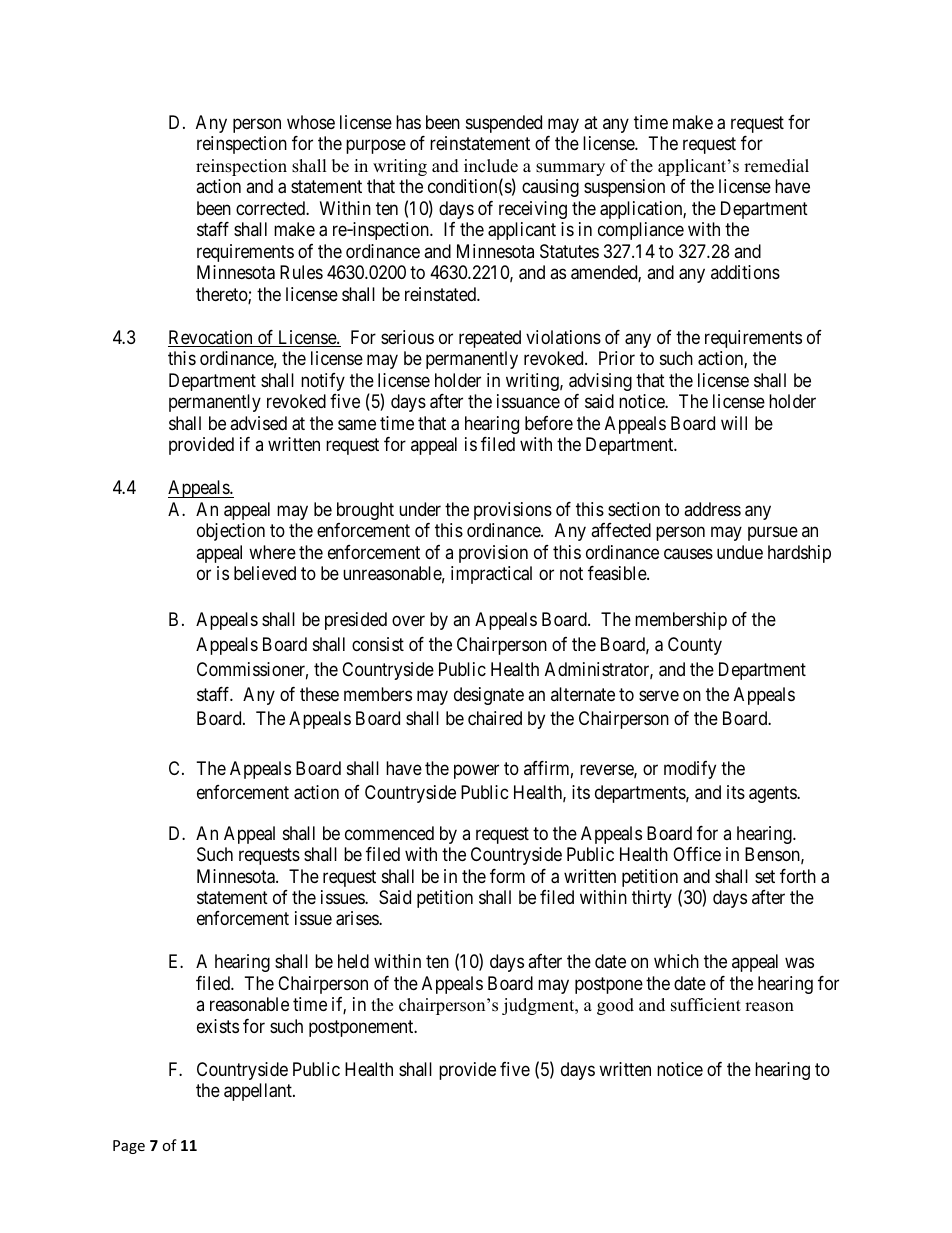 This page has width=952, height=1233. Describe the element at coordinates (476, 771) in the page. I see `power` at that location.
